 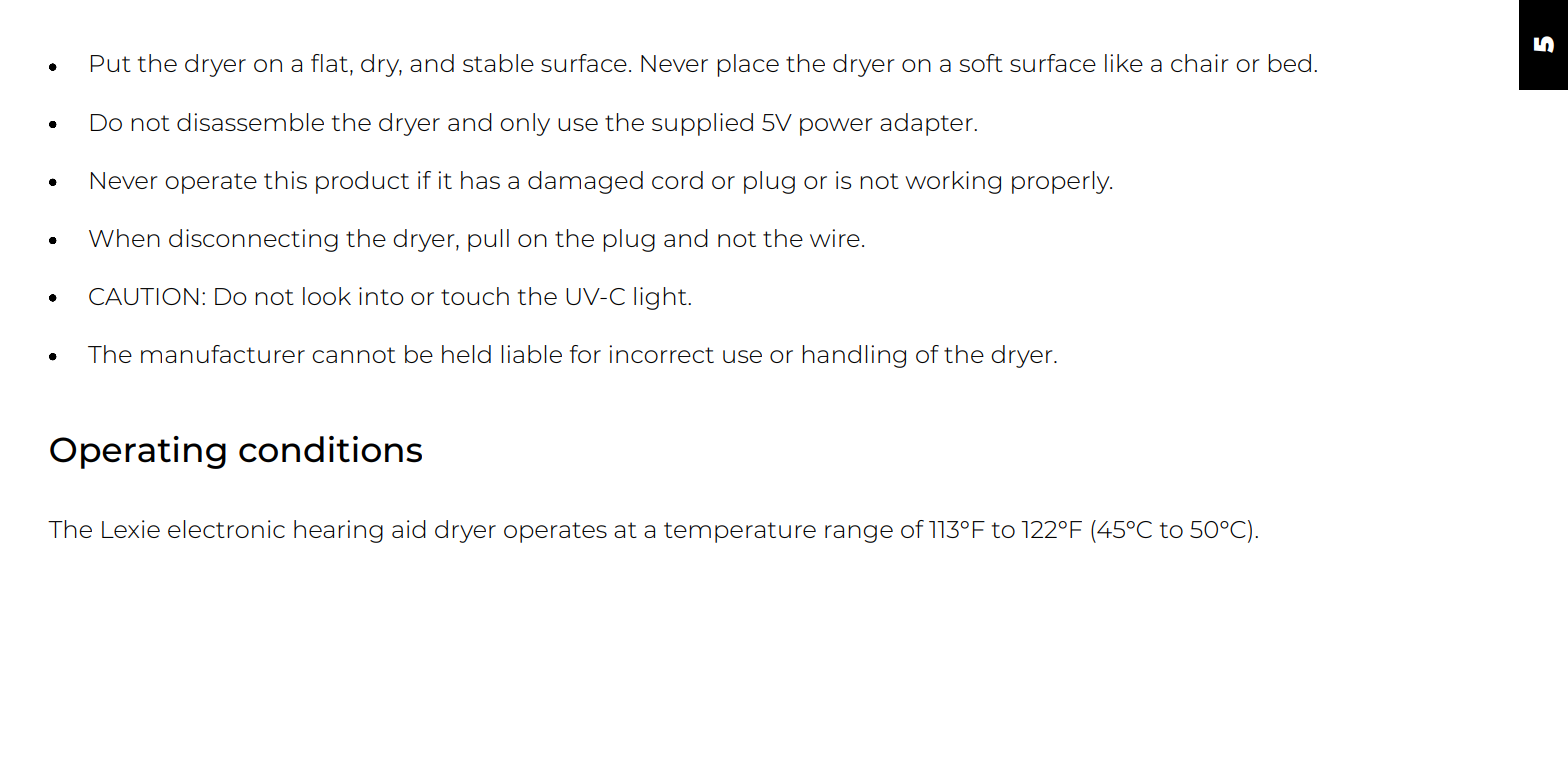 I want to click on Put, so click(x=111, y=63).
